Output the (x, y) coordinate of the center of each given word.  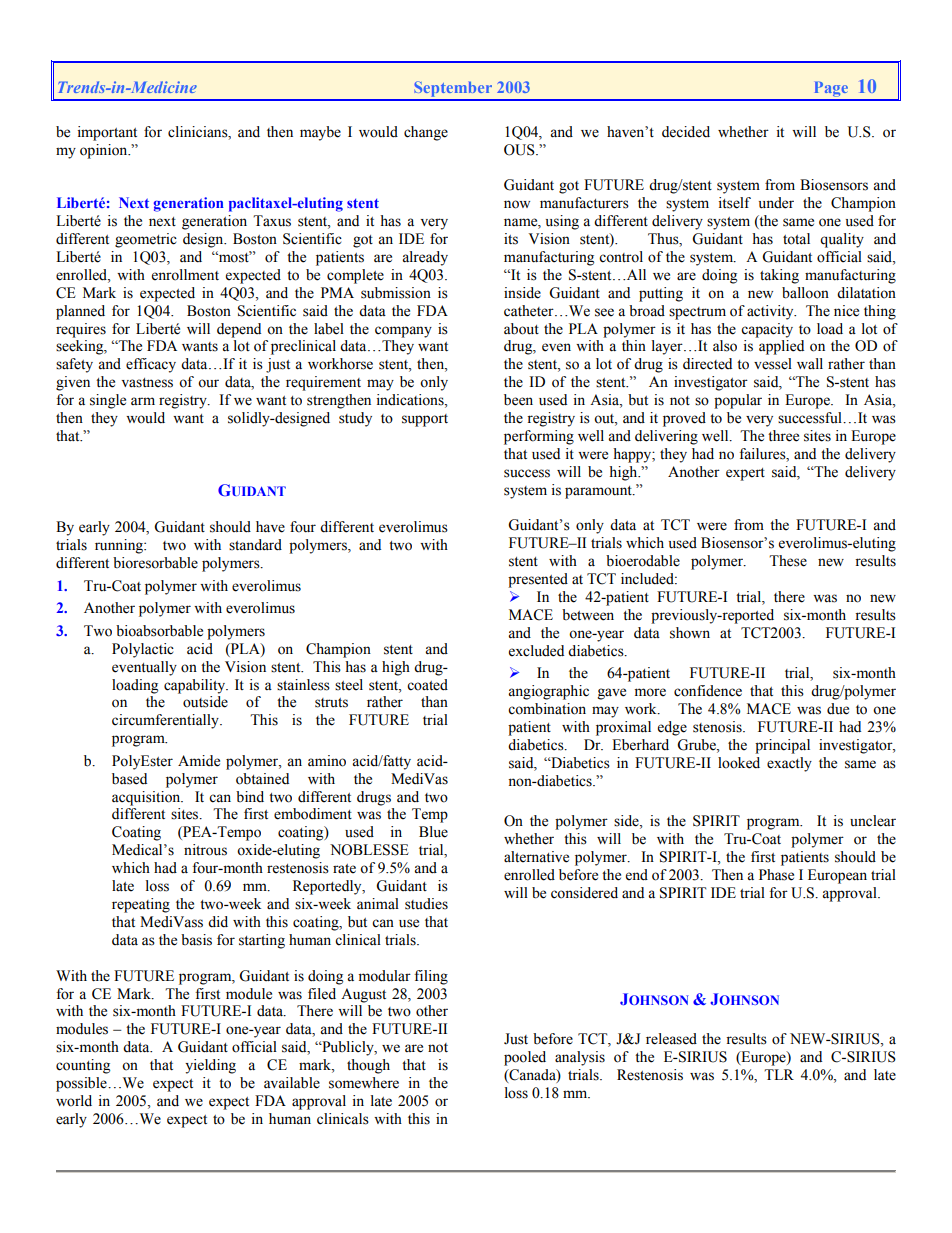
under (776, 203)
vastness (147, 383)
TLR (779, 1074)
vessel (773, 364)
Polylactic (143, 650)
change (426, 133)
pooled (525, 1058)
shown (690, 633)
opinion (105, 151)
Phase (776, 875)
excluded (536, 651)
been (518, 400)
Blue (433, 832)
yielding (210, 1066)
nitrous (205, 850)
